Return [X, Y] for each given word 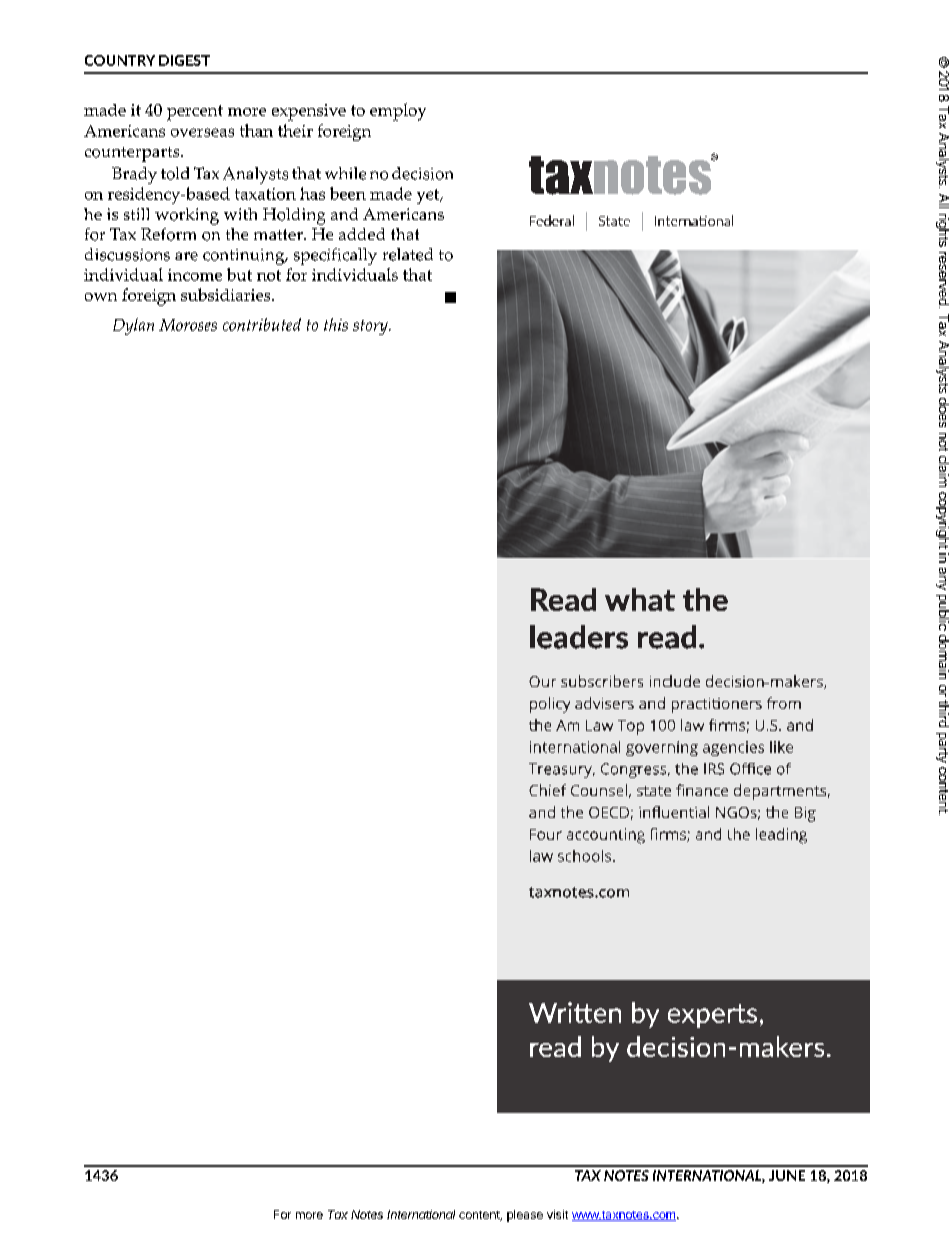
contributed [262, 324]
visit [557, 1214]
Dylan [133, 326]
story [371, 327]
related [408, 254]
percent [195, 113]
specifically [335, 256]
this [336, 324]
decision [422, 173]
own [101, 297]
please [525, 1216]
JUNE [787, 1175]
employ [398, 112]
